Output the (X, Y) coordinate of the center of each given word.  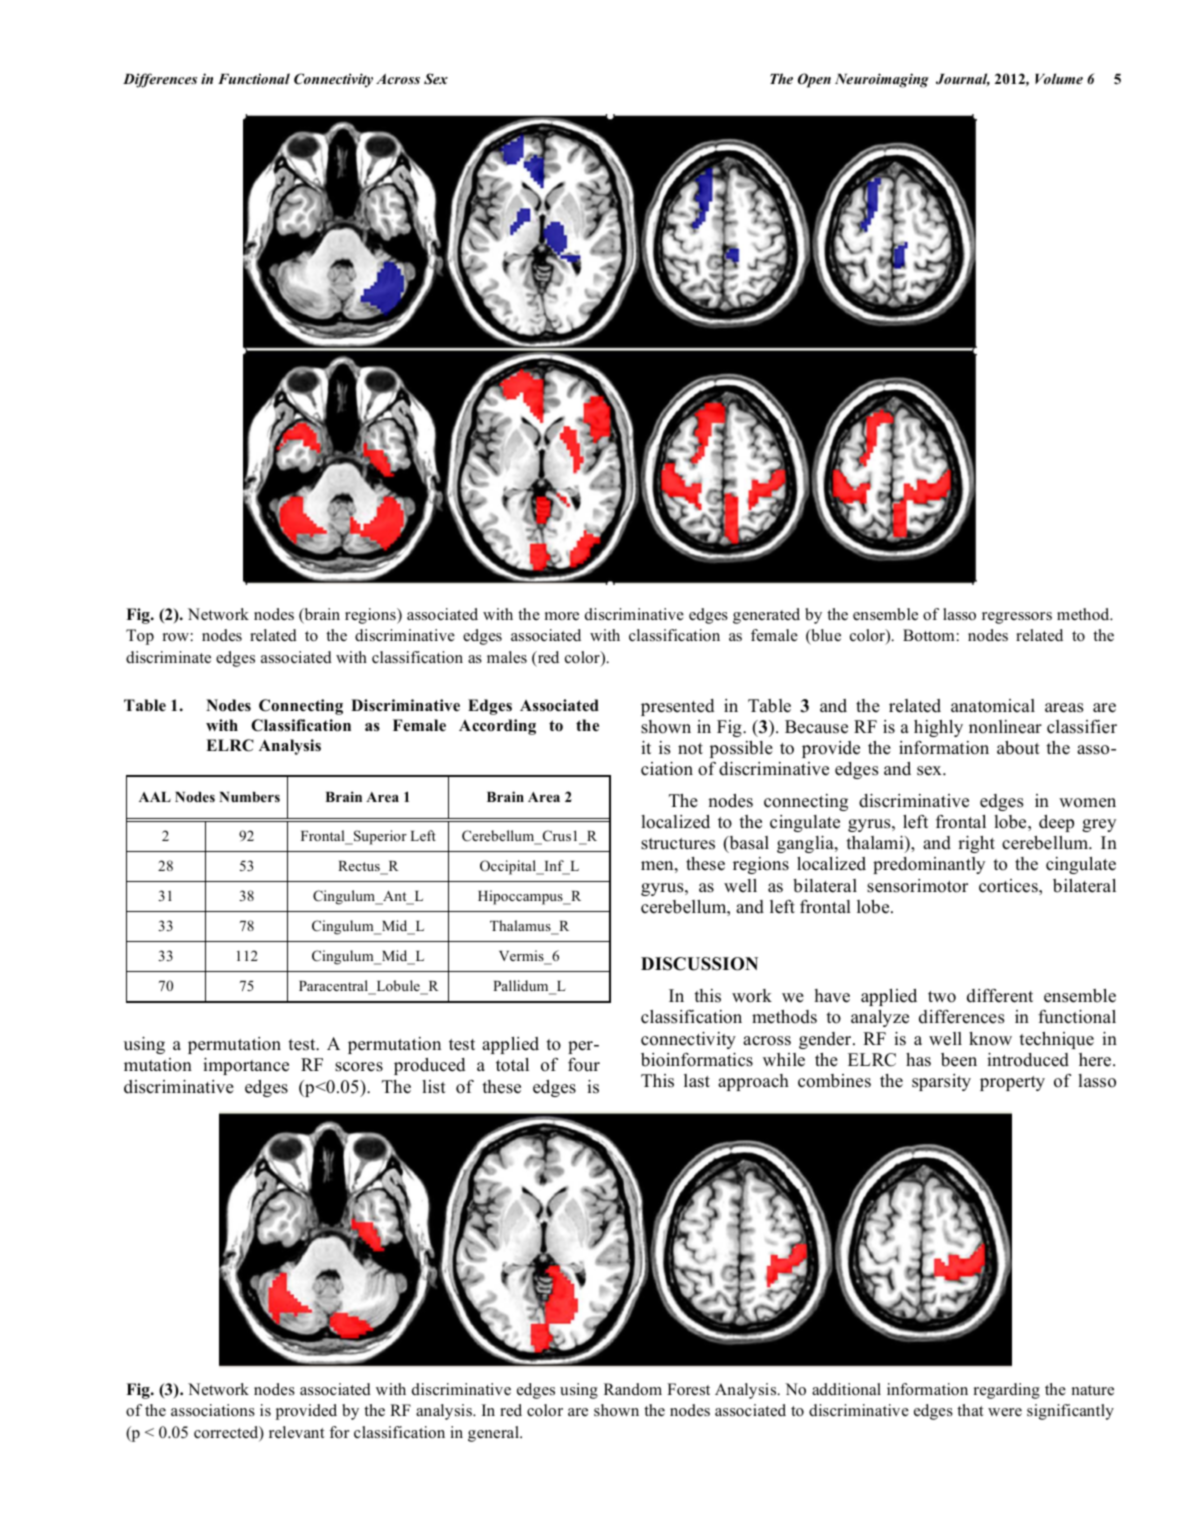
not (690, 749)
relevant (297, 1432)
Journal (963, 80)
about (1018, 748)
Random (633, 1389)
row (176, 637)
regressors (1017, 618)
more (562, 616)
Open (814, 80)
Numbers (249, 797)
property (1012, 1083)
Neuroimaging (882, 80)
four (584, 1065)
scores (359, 1067)
